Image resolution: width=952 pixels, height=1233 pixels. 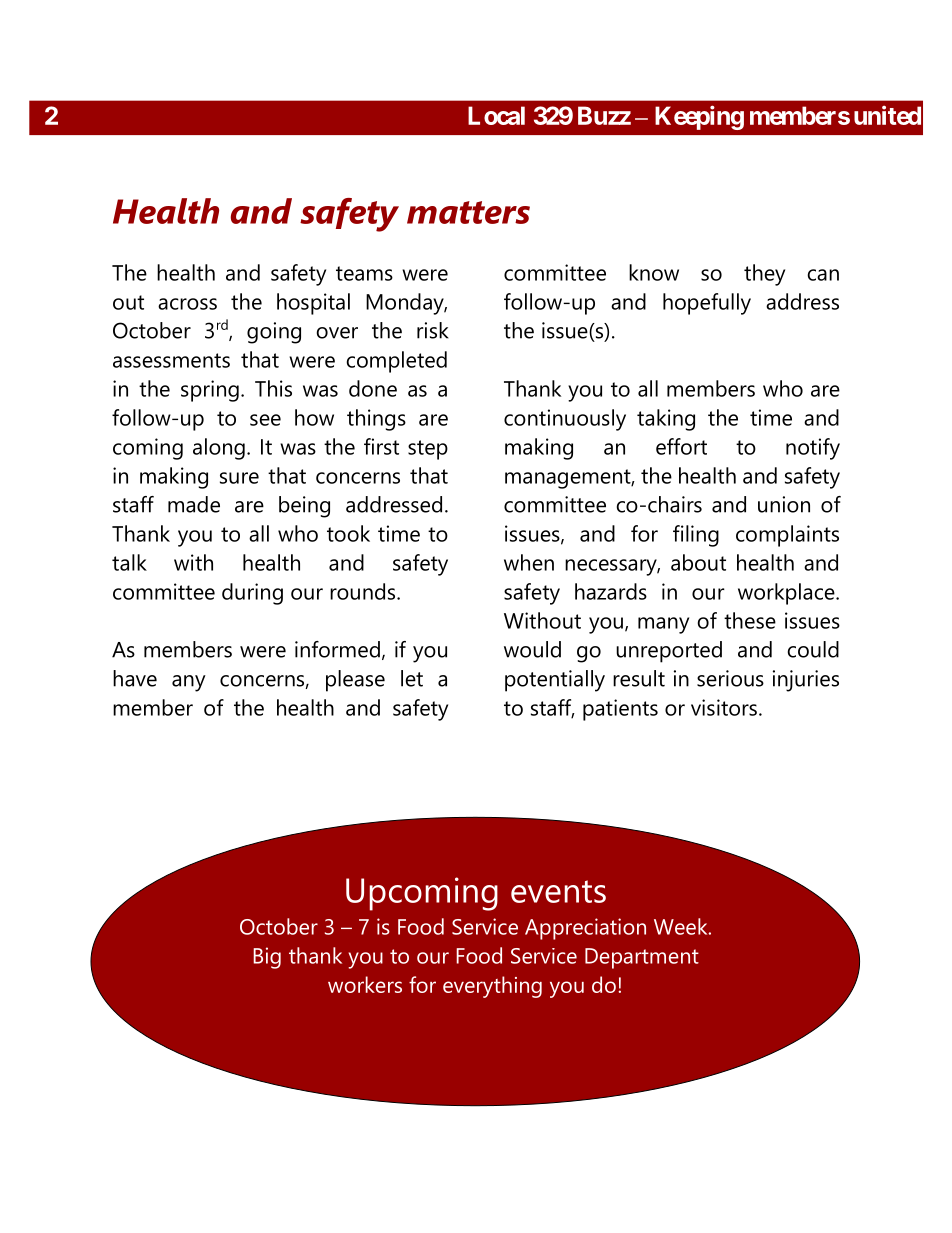 I want to click on hopefully, so click(x=707, y=304).
